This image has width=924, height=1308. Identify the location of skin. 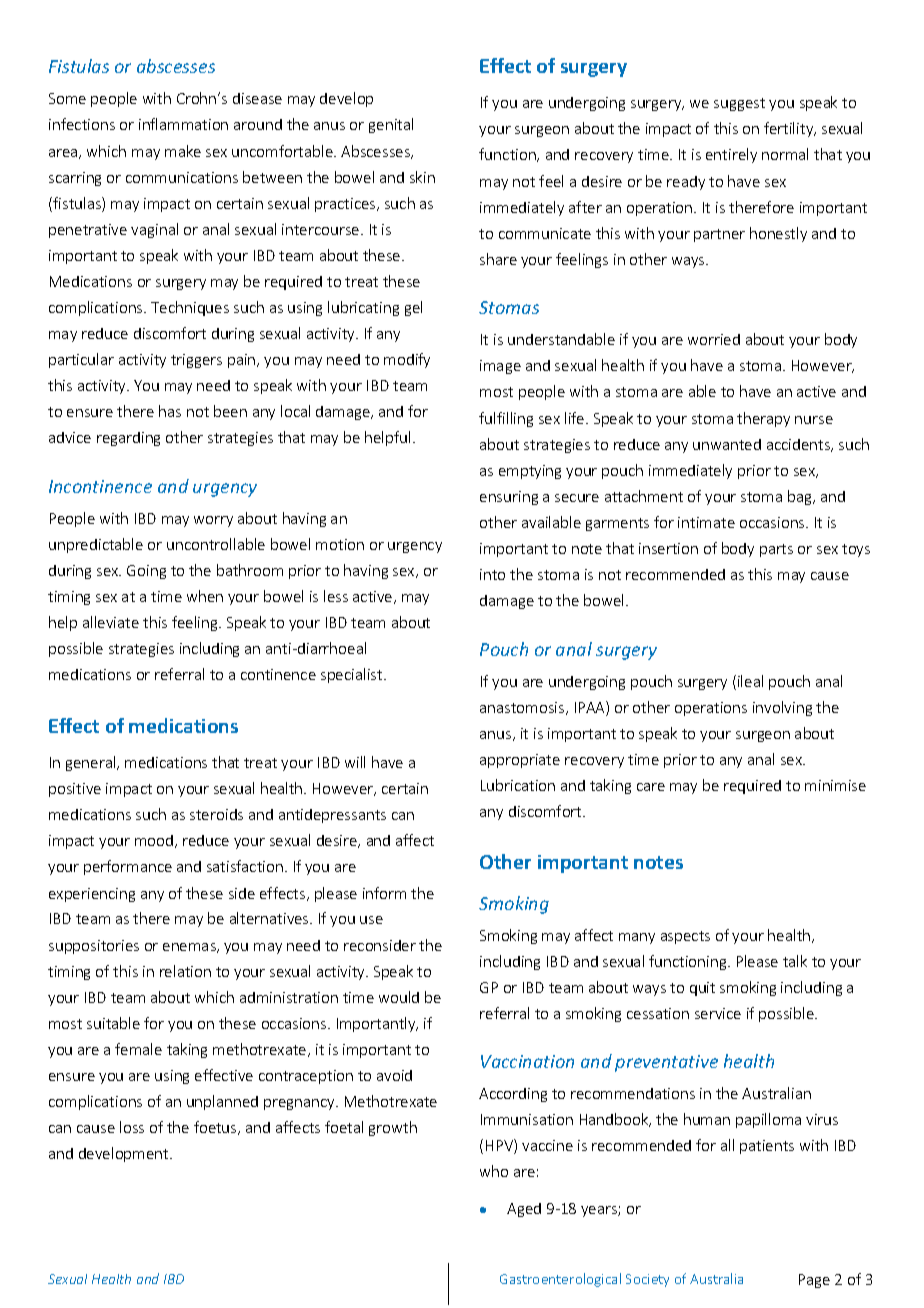
(422, 177).
